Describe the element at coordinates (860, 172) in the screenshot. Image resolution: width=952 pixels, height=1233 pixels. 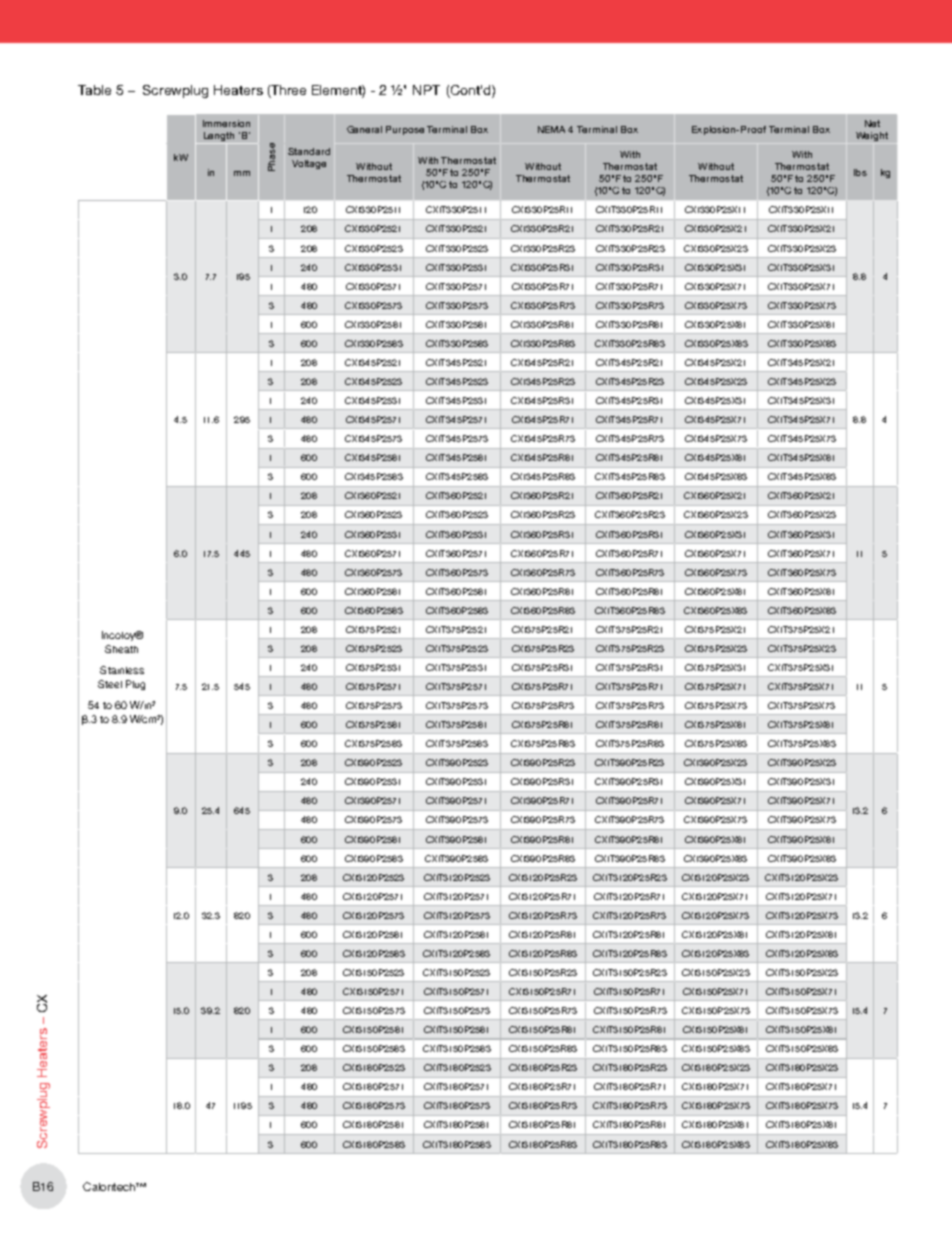
I see `lbs` at that location.
